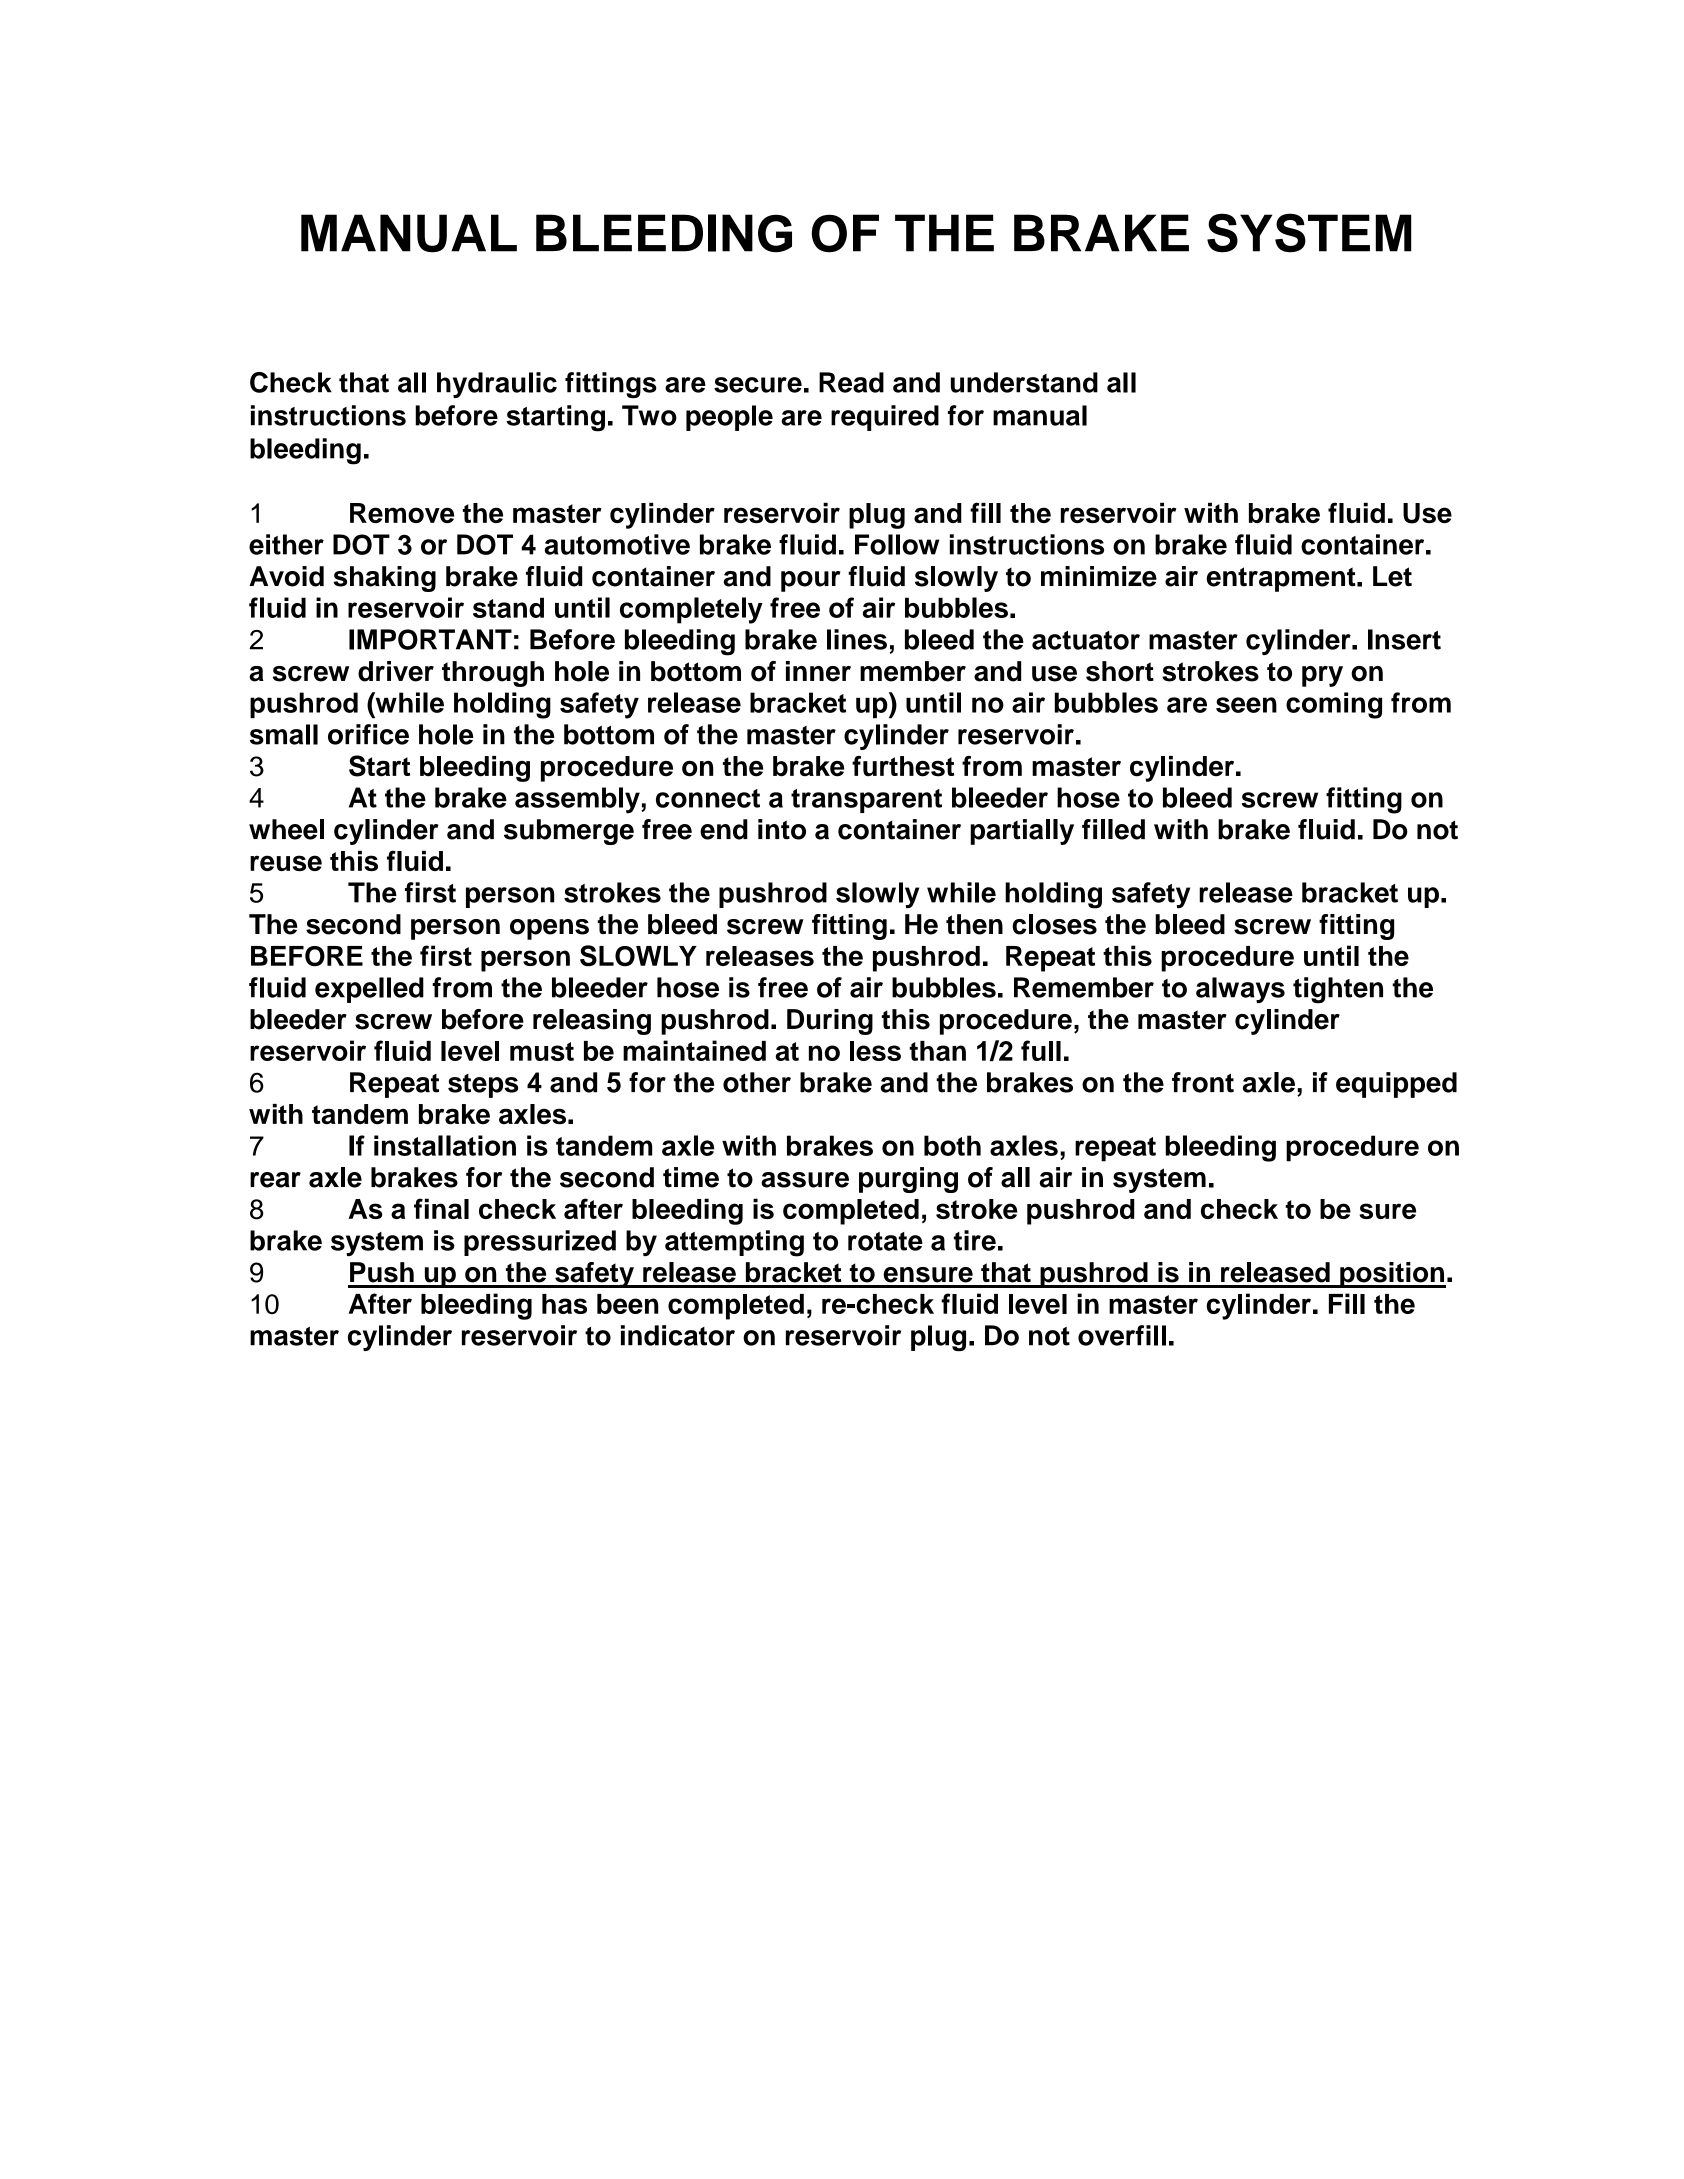 The height and width of the screenshot is (2179, 1684). I want to click on Read, so click(851, 382).
